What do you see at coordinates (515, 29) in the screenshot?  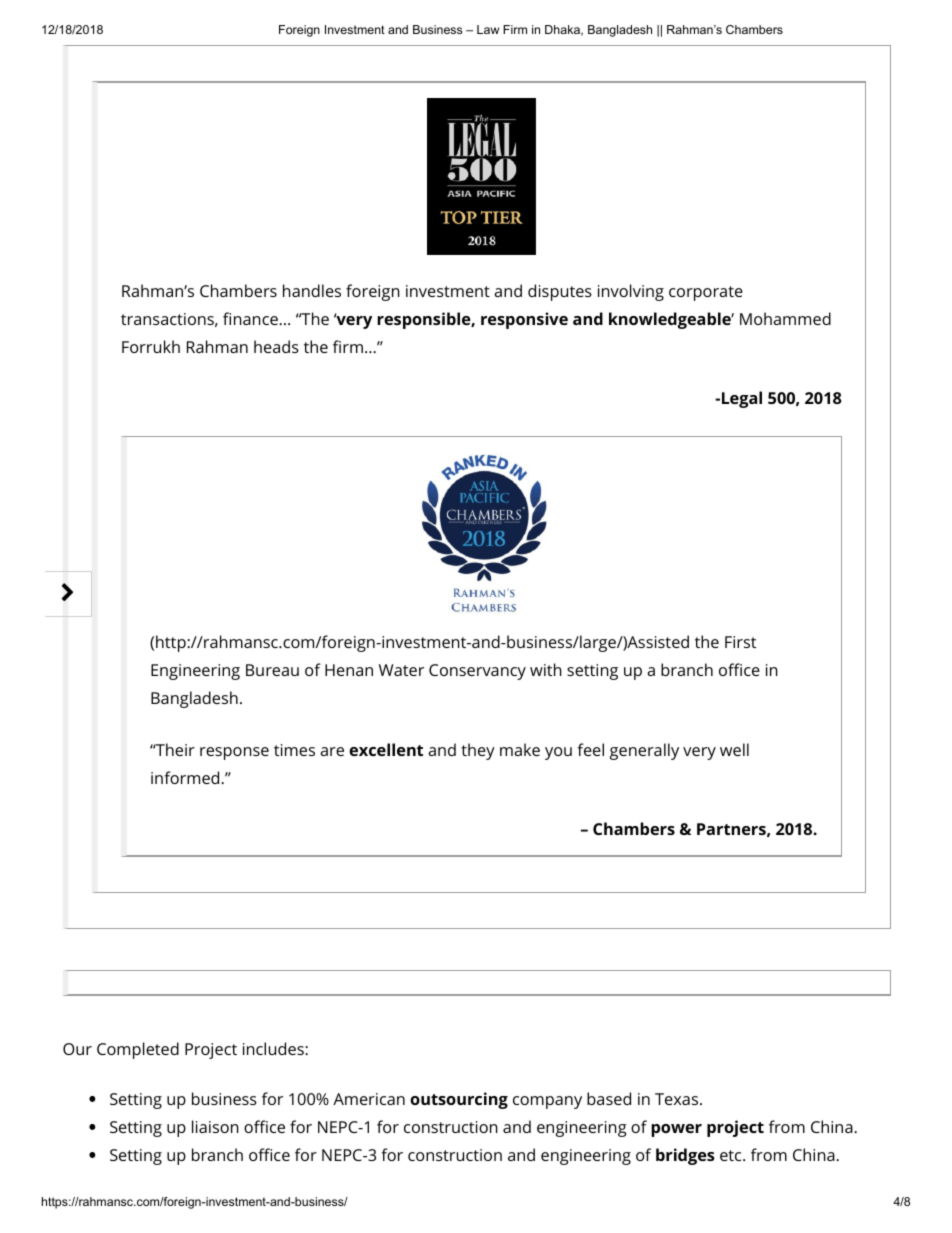 I see `Firm` at bounding box center [515, 29].
